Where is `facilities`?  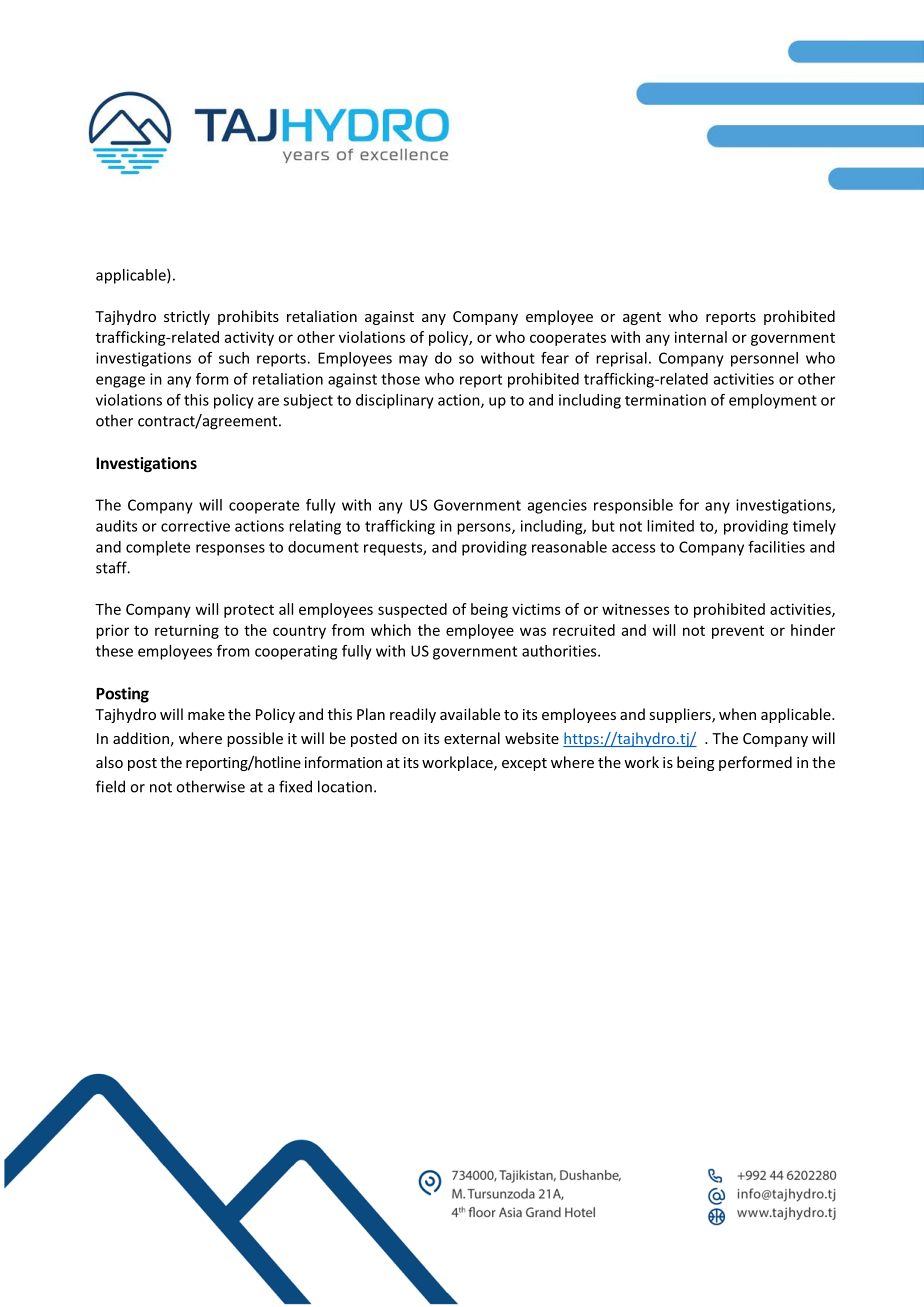
facilities is located at coordinates (776, 547).
